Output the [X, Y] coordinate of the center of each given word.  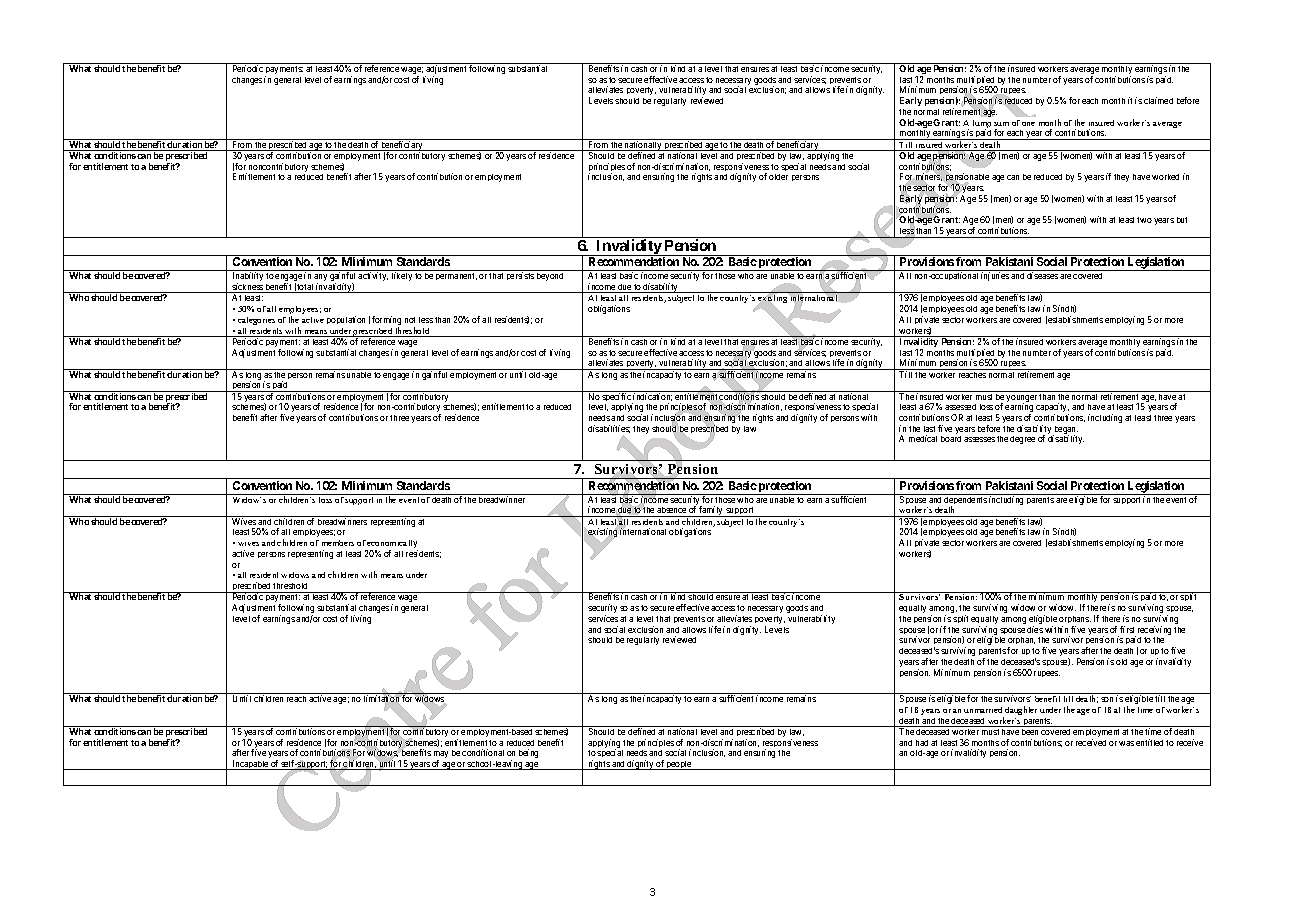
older [778, 177]
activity [373, 276]
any [320, 279]
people [679, 765]
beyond [550, 277]
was [1126, 743]
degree [1022, 440]
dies [1035, 629]
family [711, 511]
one [1028, 124]
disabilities [609, 429]
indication [652, 396]
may [441, 756]
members [338, 543]
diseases [1042, 275]
